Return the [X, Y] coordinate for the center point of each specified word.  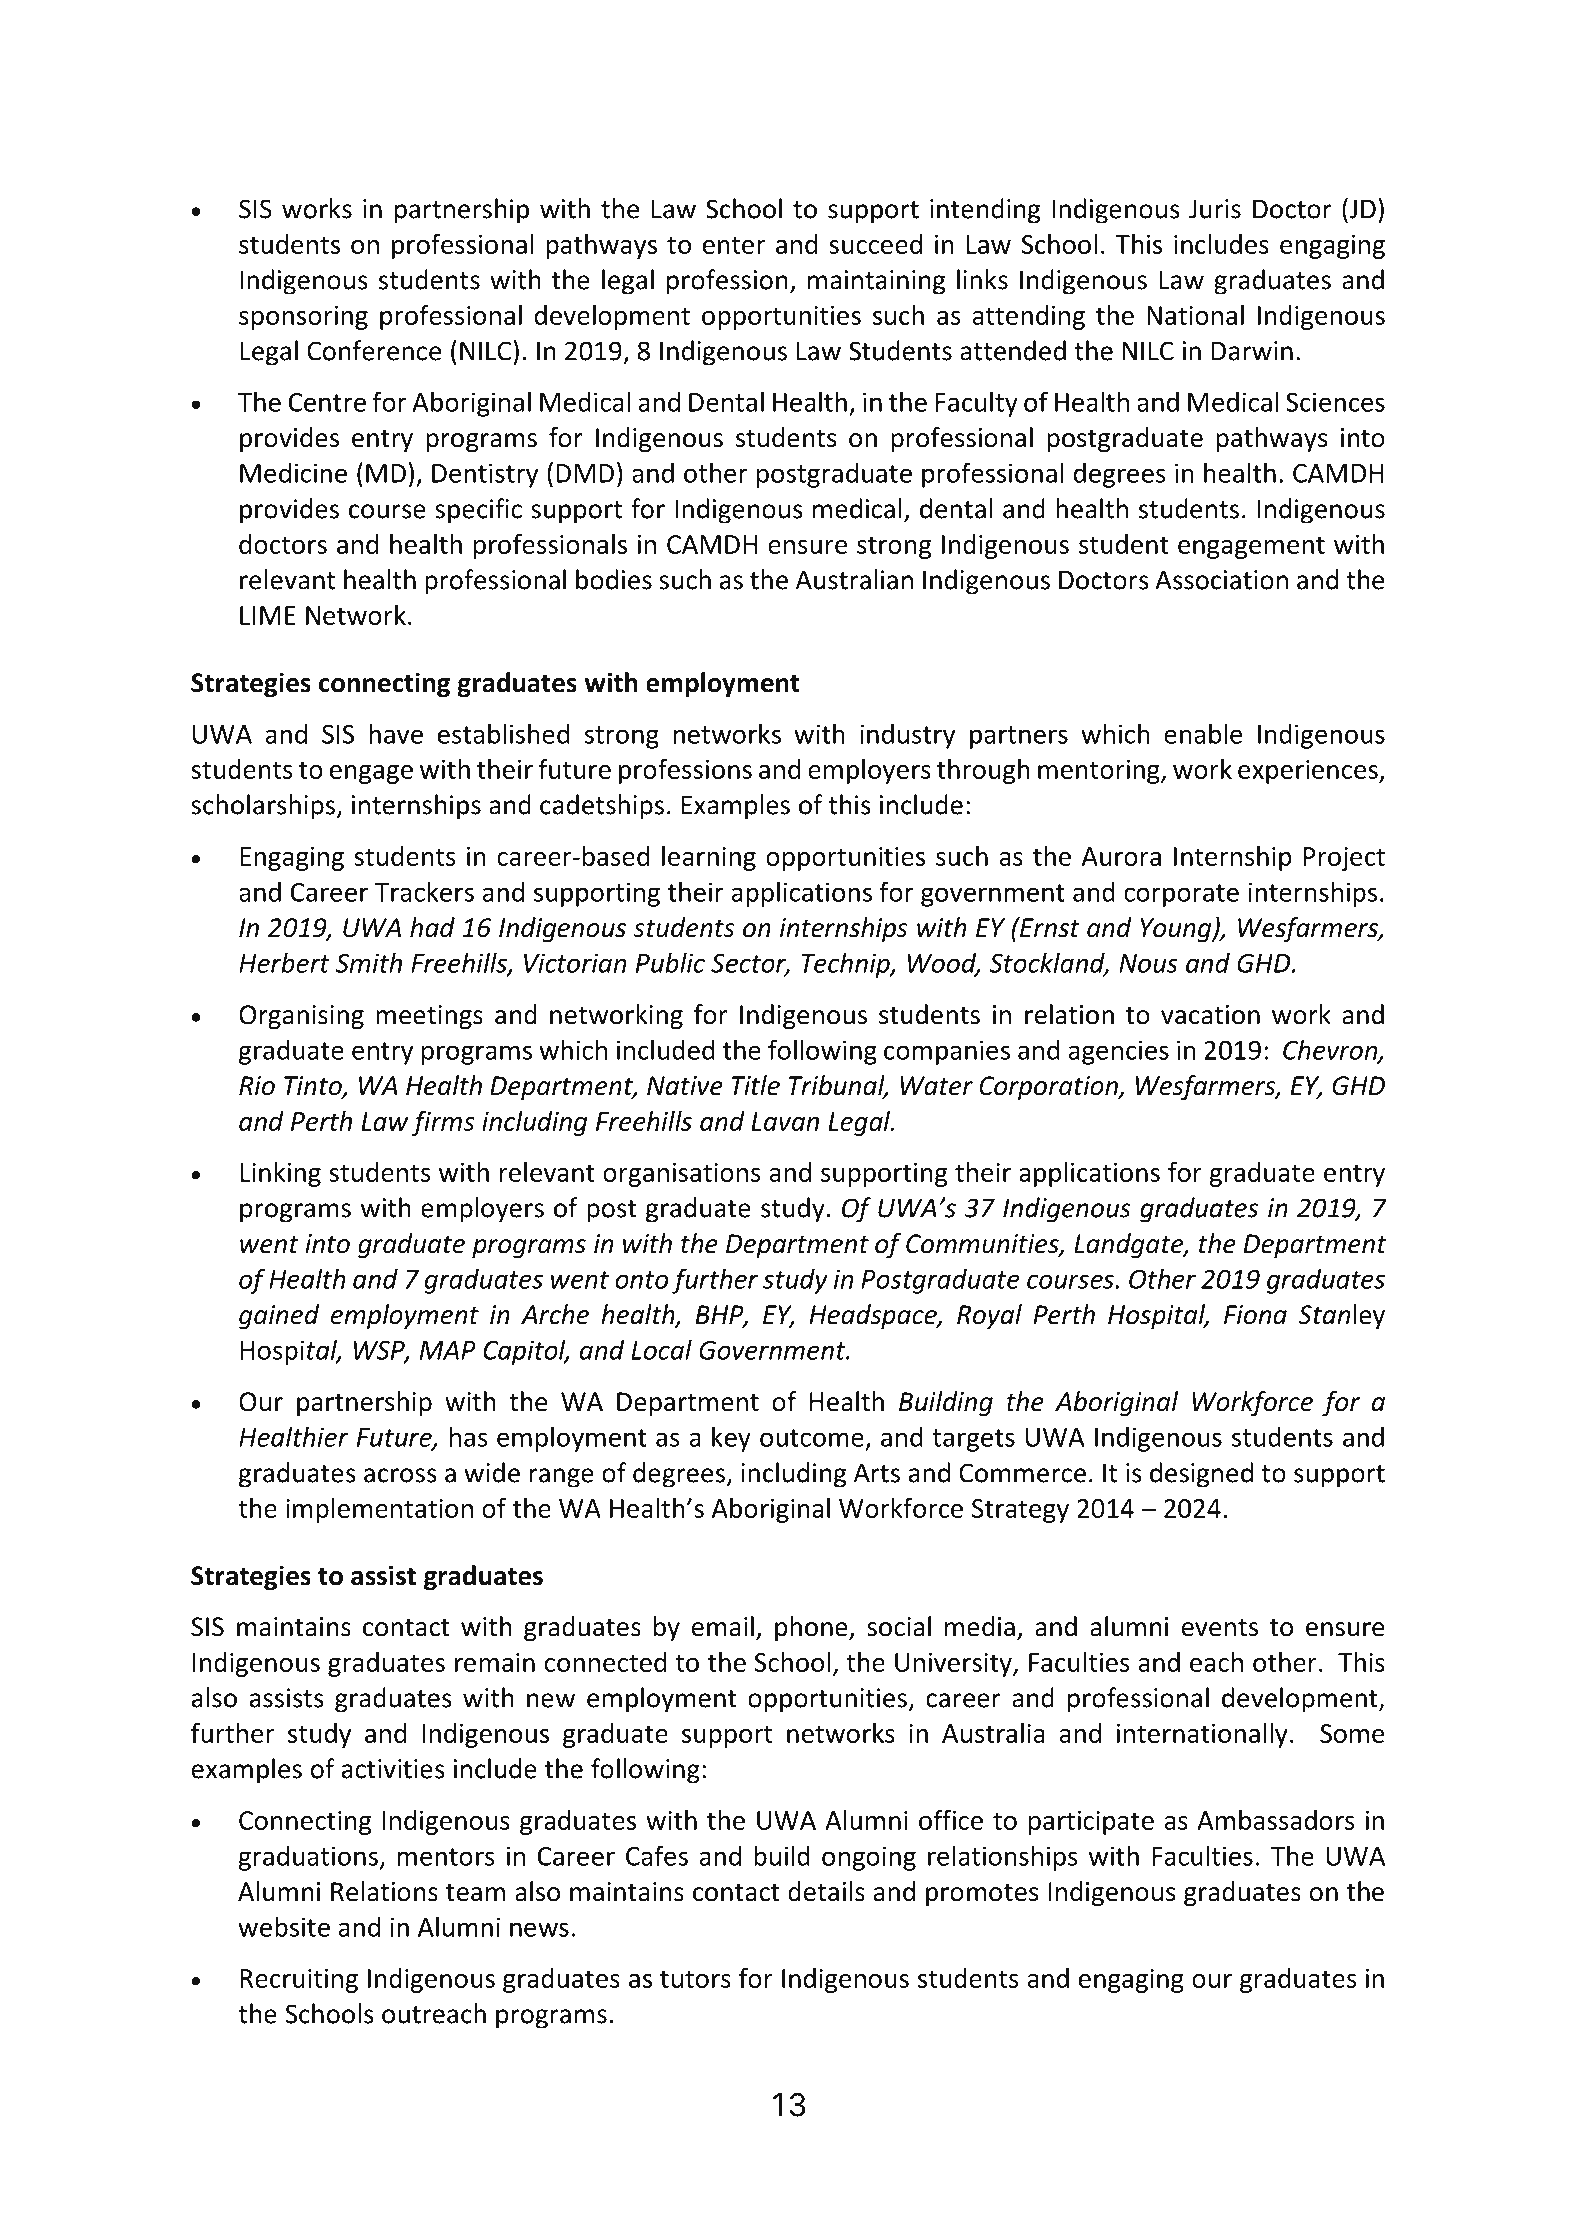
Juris [1215, 209]
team [475, 1893]
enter [734, 245]
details [826, 1891]
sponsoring [303, 318]
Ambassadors [1276, 1820]
